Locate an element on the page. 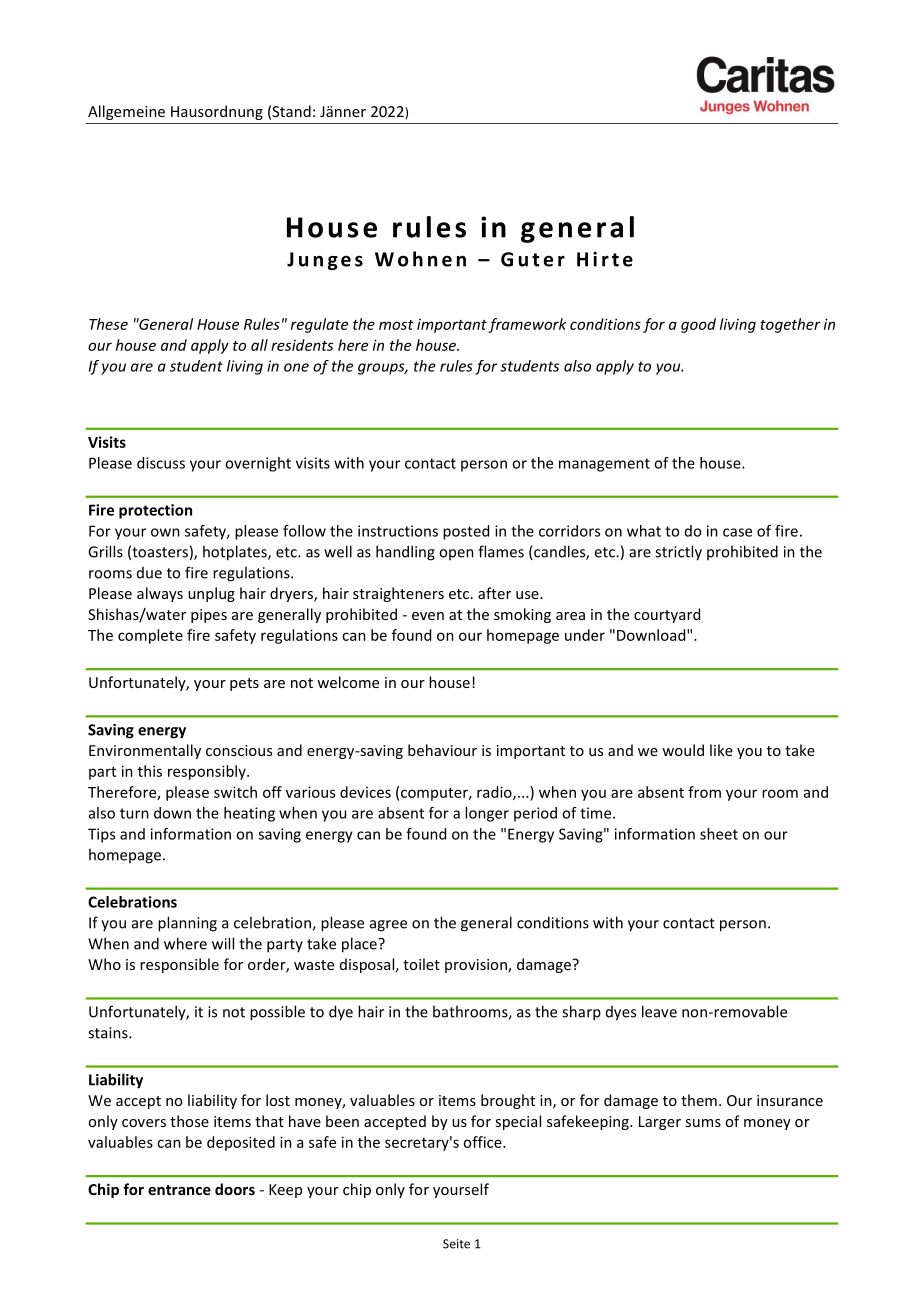 This document has height=1308, width=924. Seite is located at coordinates (456, 1244).
